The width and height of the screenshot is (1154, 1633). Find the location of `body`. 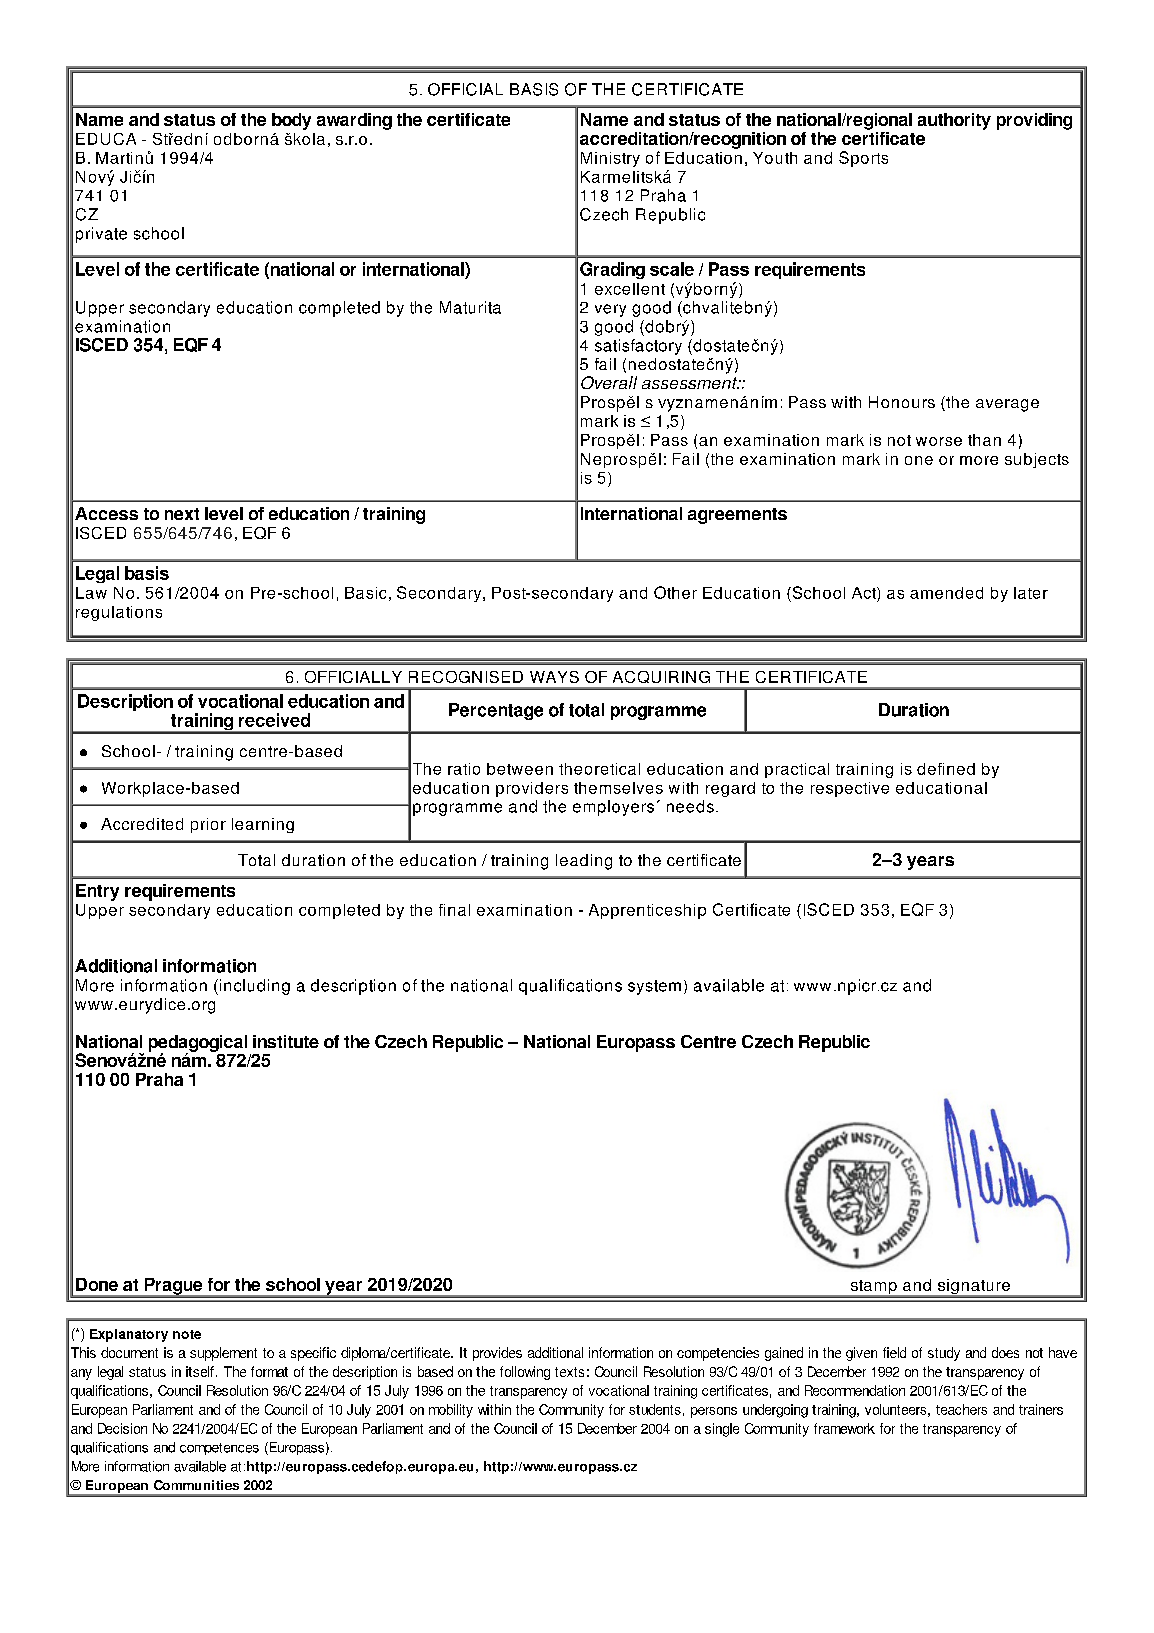

body is located at coordinates (291, 121).
